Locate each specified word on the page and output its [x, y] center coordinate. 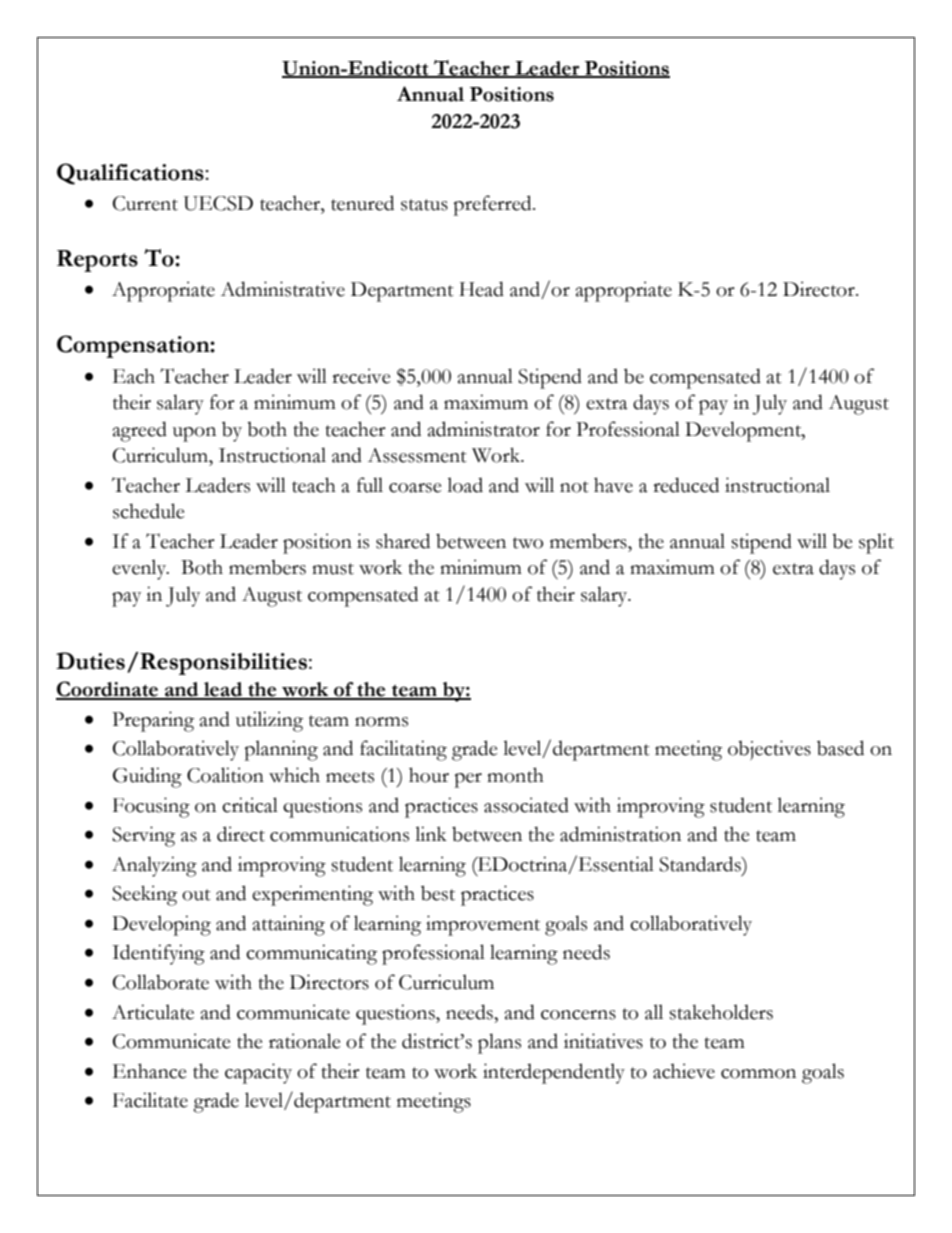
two [528, 543]
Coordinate [108, 690]
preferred [493, 205]
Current [145, 203]
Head [481, 289]
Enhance [150, 1071]
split [876, 543]
